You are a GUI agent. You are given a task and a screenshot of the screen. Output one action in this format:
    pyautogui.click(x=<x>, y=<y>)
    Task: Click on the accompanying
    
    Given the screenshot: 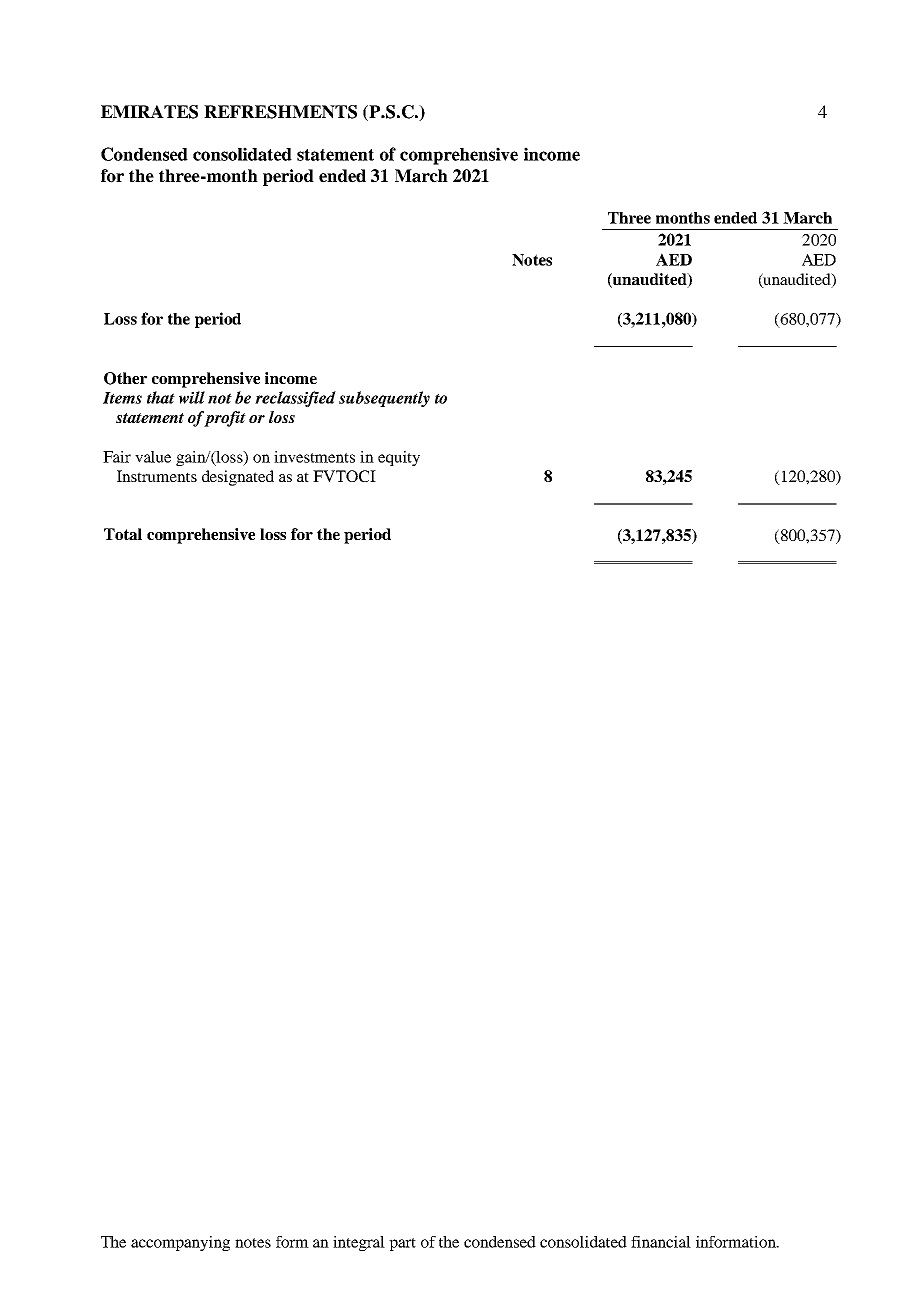 What is the action you would take?
    pyautogui.click(x=180, y=1243)
